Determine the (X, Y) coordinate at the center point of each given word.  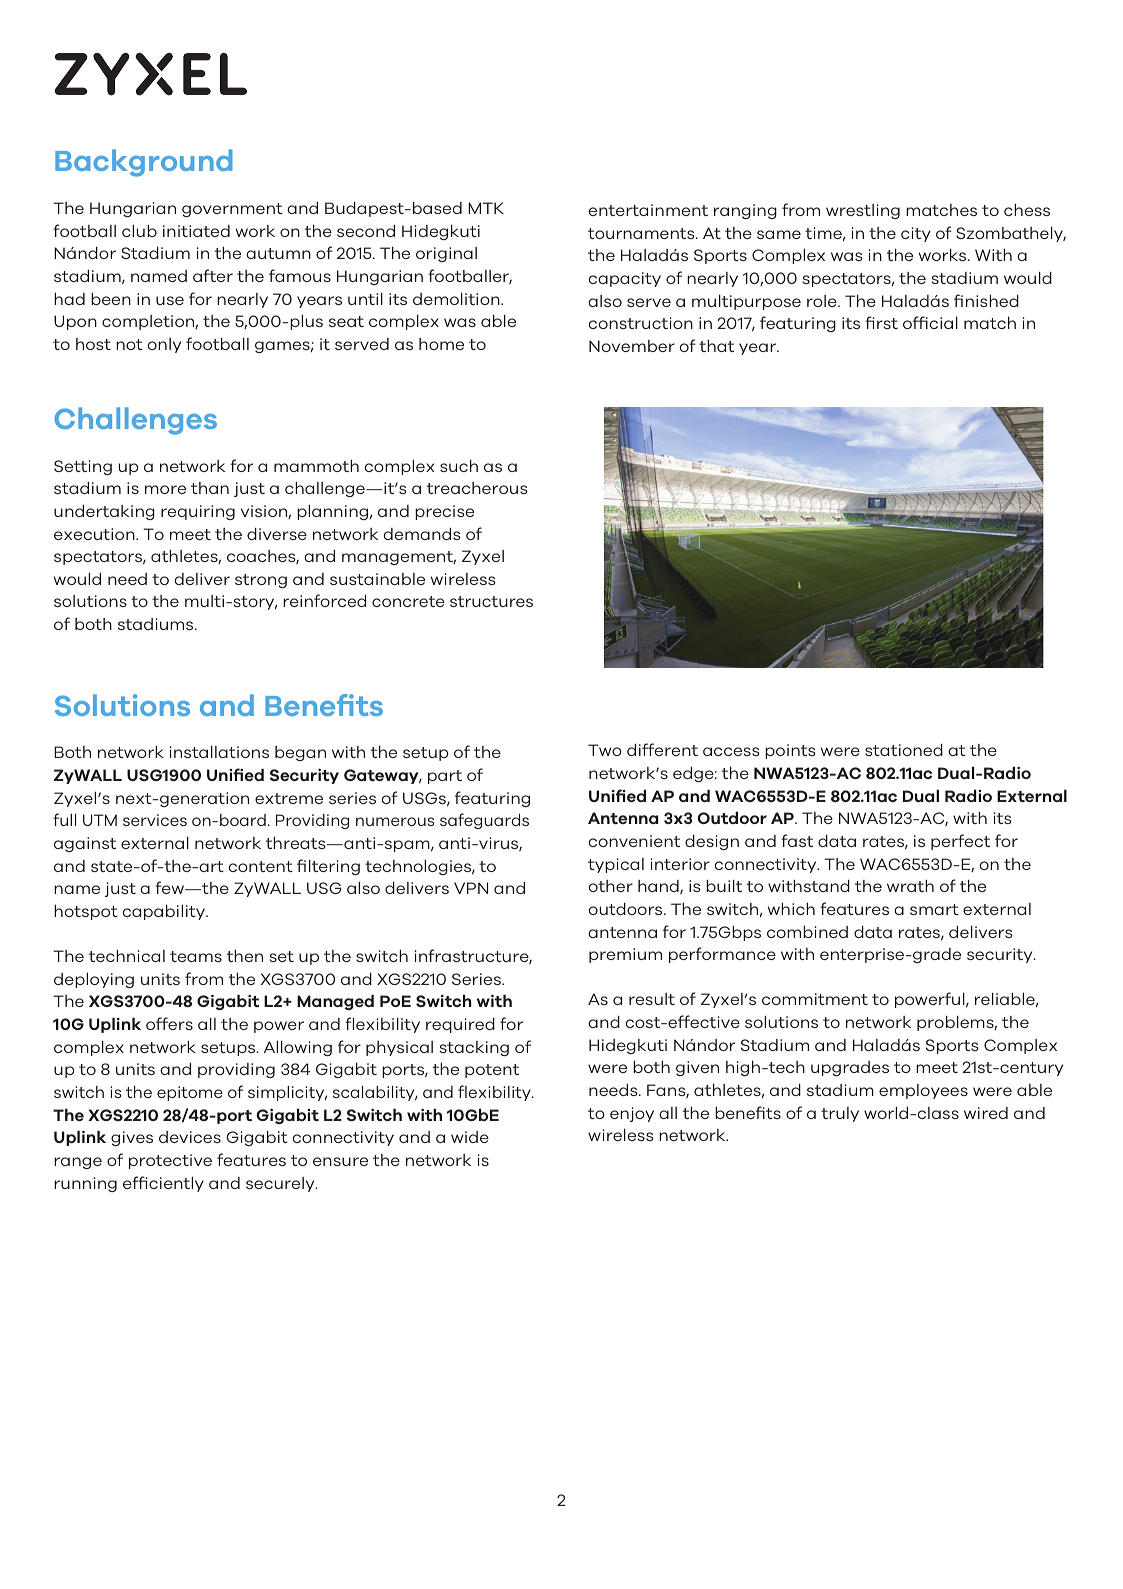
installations (219, 752)
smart (934, 909)
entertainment (648, 210)
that (716, 346)
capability (165, 912)
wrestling (863, 211)
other (611, 886)
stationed (904, 750)
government (232, 210)
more (165, 489)
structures (491, 601)
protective (170, 1161)
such (459, 466)
